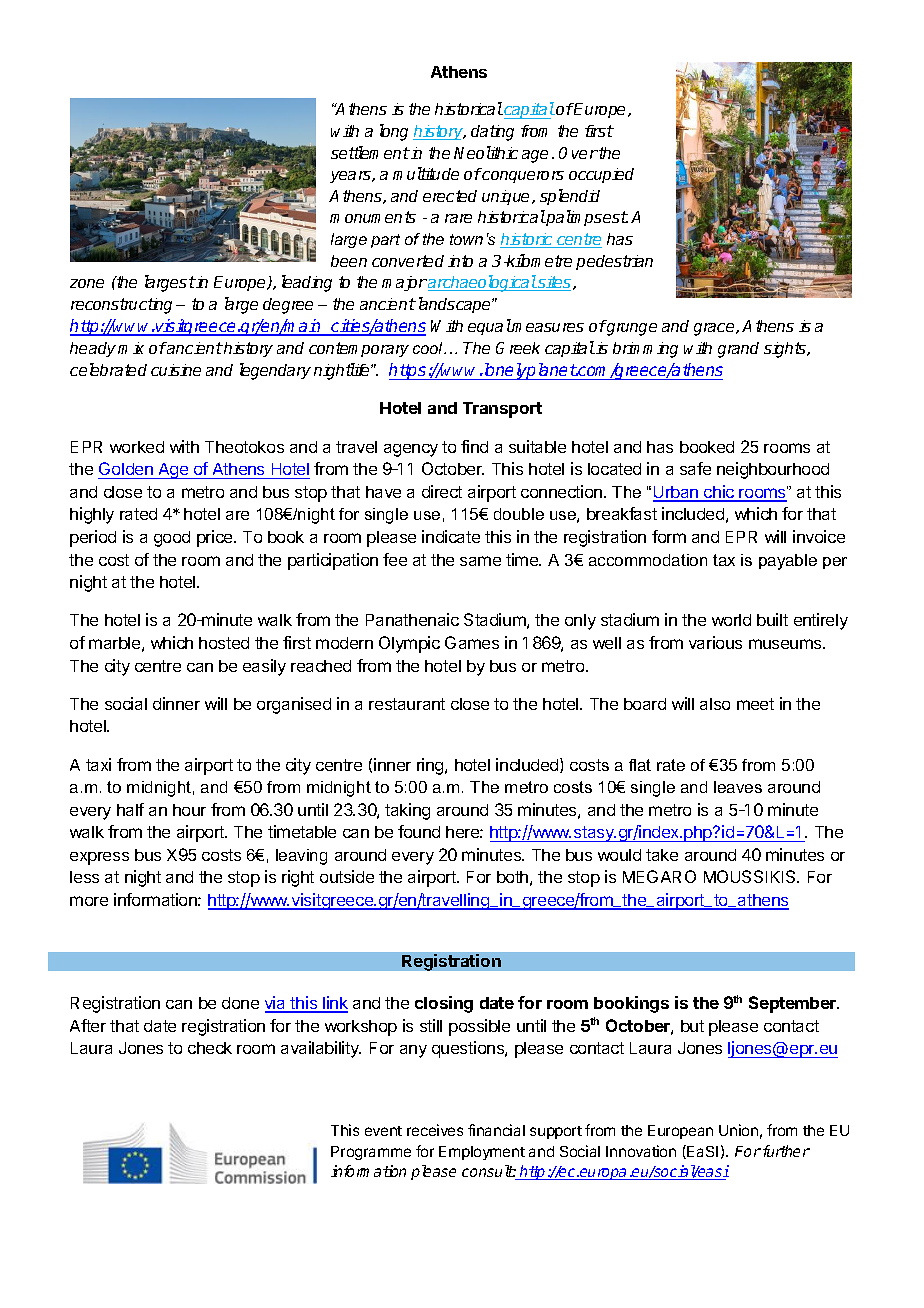 The height and width of the screenshot is (1308, 924). Describe the element at coordinates (786, 1151) in the screenshot. I see `further` at that location.
